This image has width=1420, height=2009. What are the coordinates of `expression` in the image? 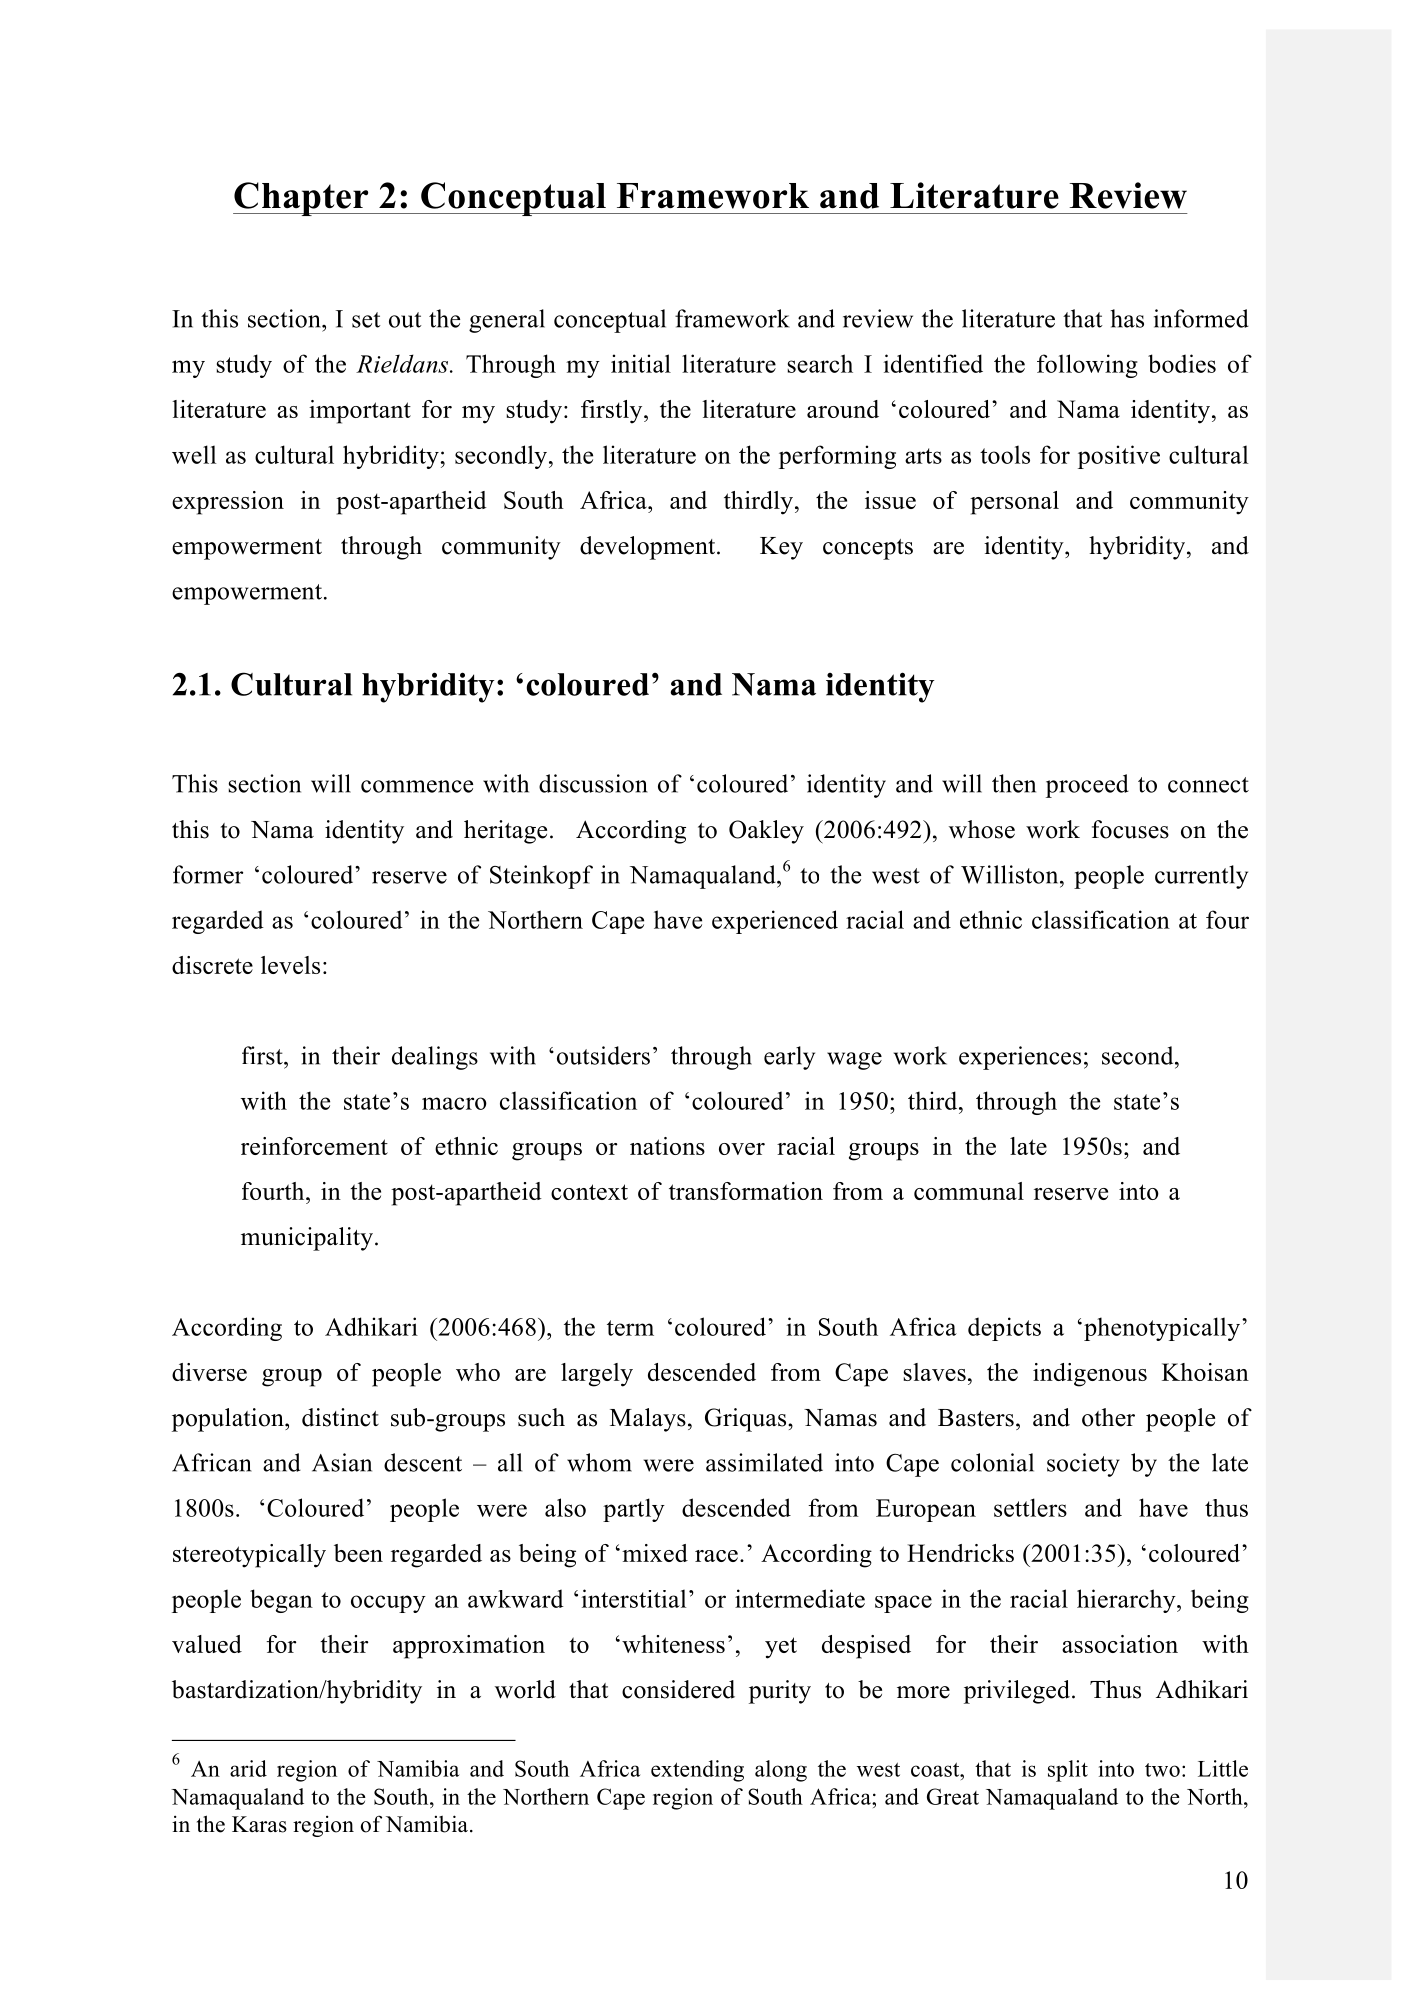 It's located at (228, 503).
